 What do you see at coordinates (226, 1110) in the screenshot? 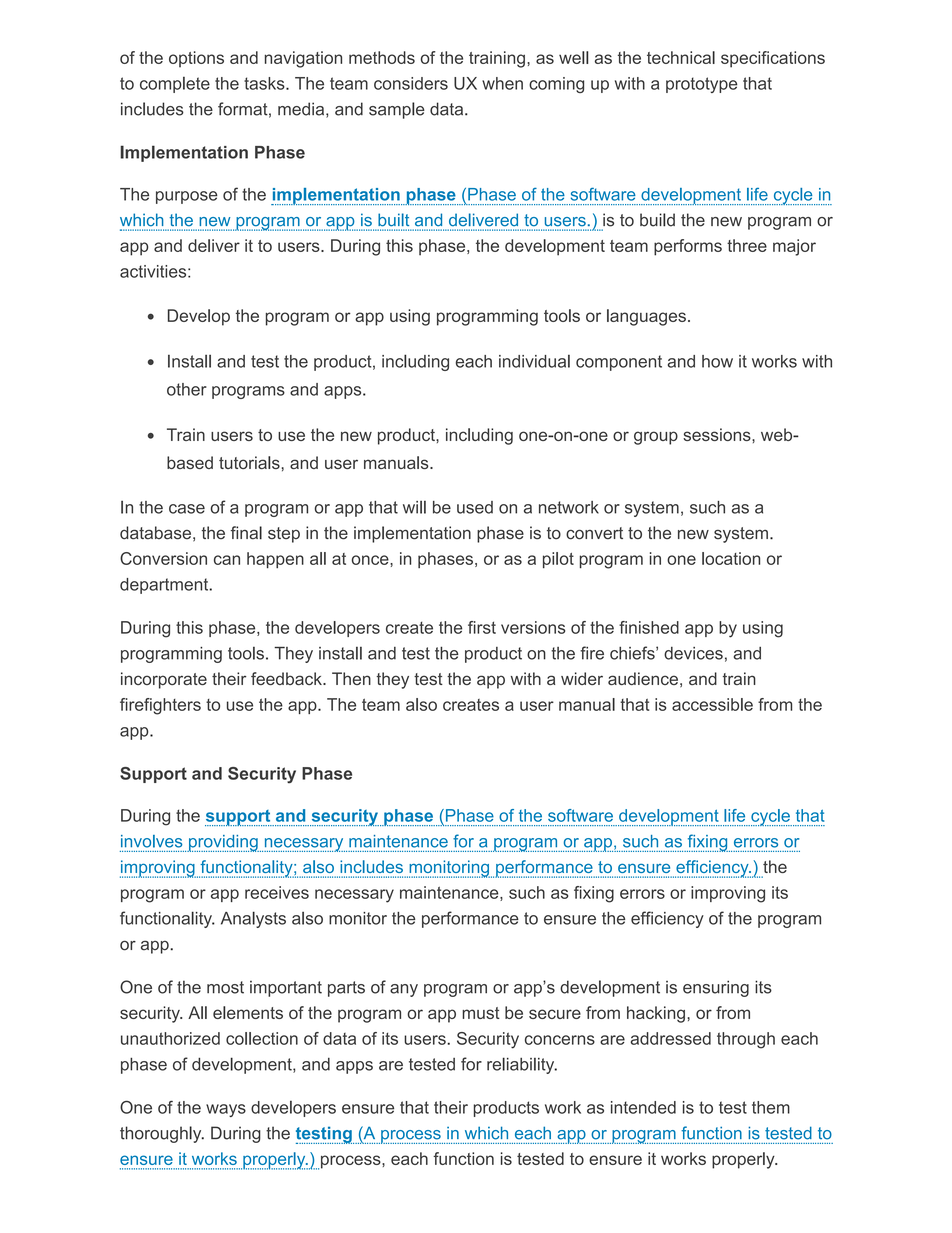
I see `ways` at bounding box center [226, 1110].
